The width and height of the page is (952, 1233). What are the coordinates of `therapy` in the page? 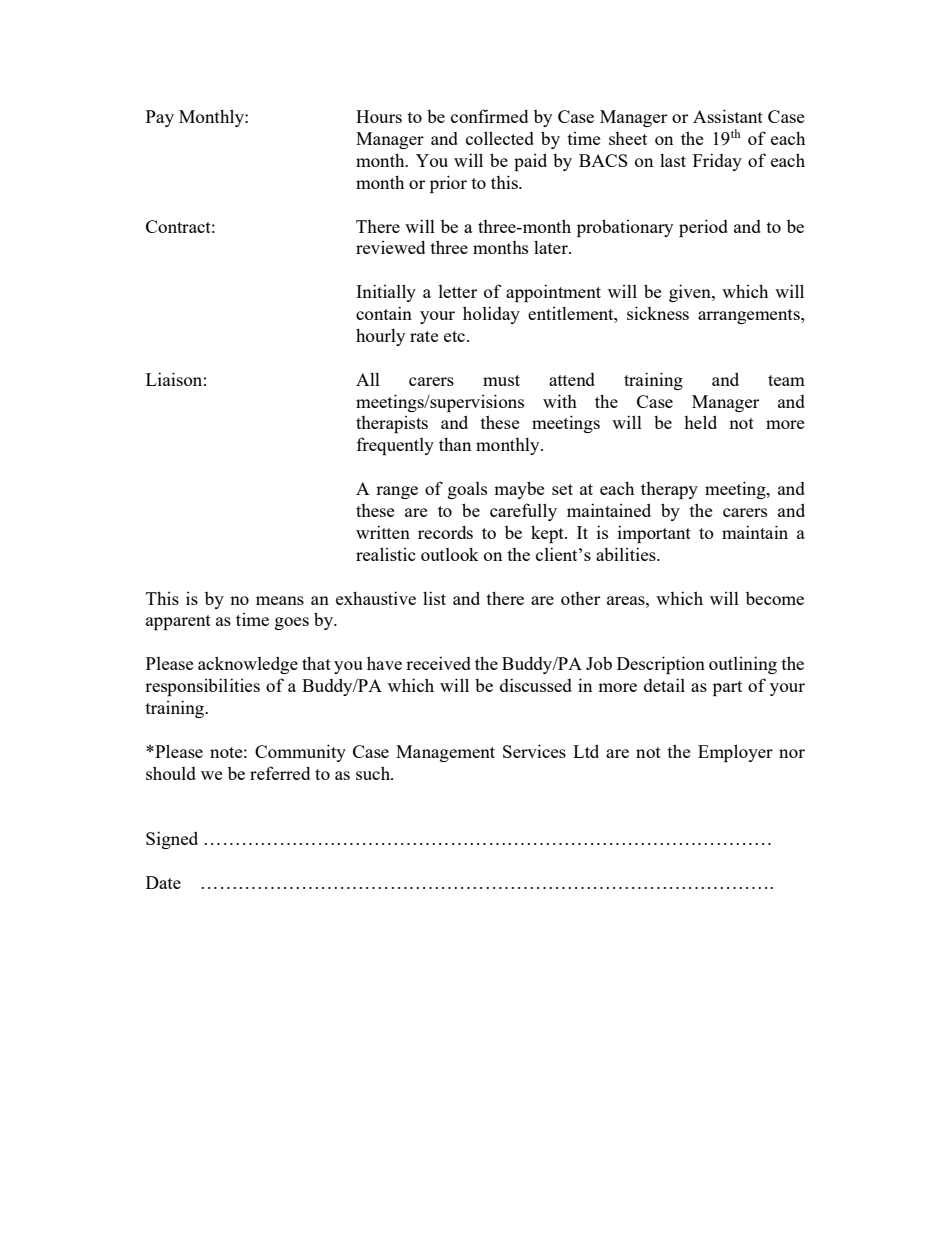 It's located at (669, 490).
